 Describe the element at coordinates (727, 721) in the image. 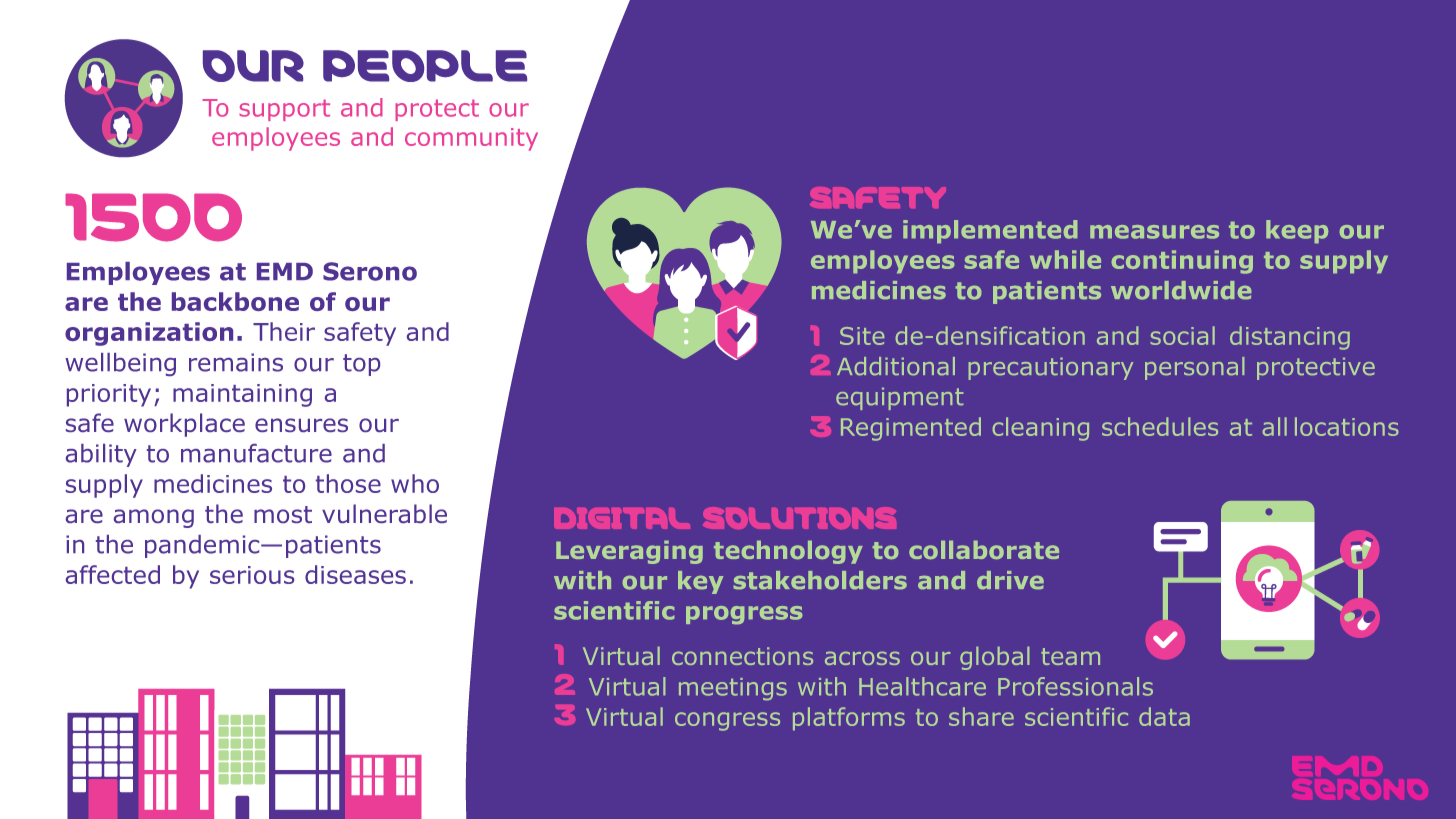

I see `congress` at that location.
